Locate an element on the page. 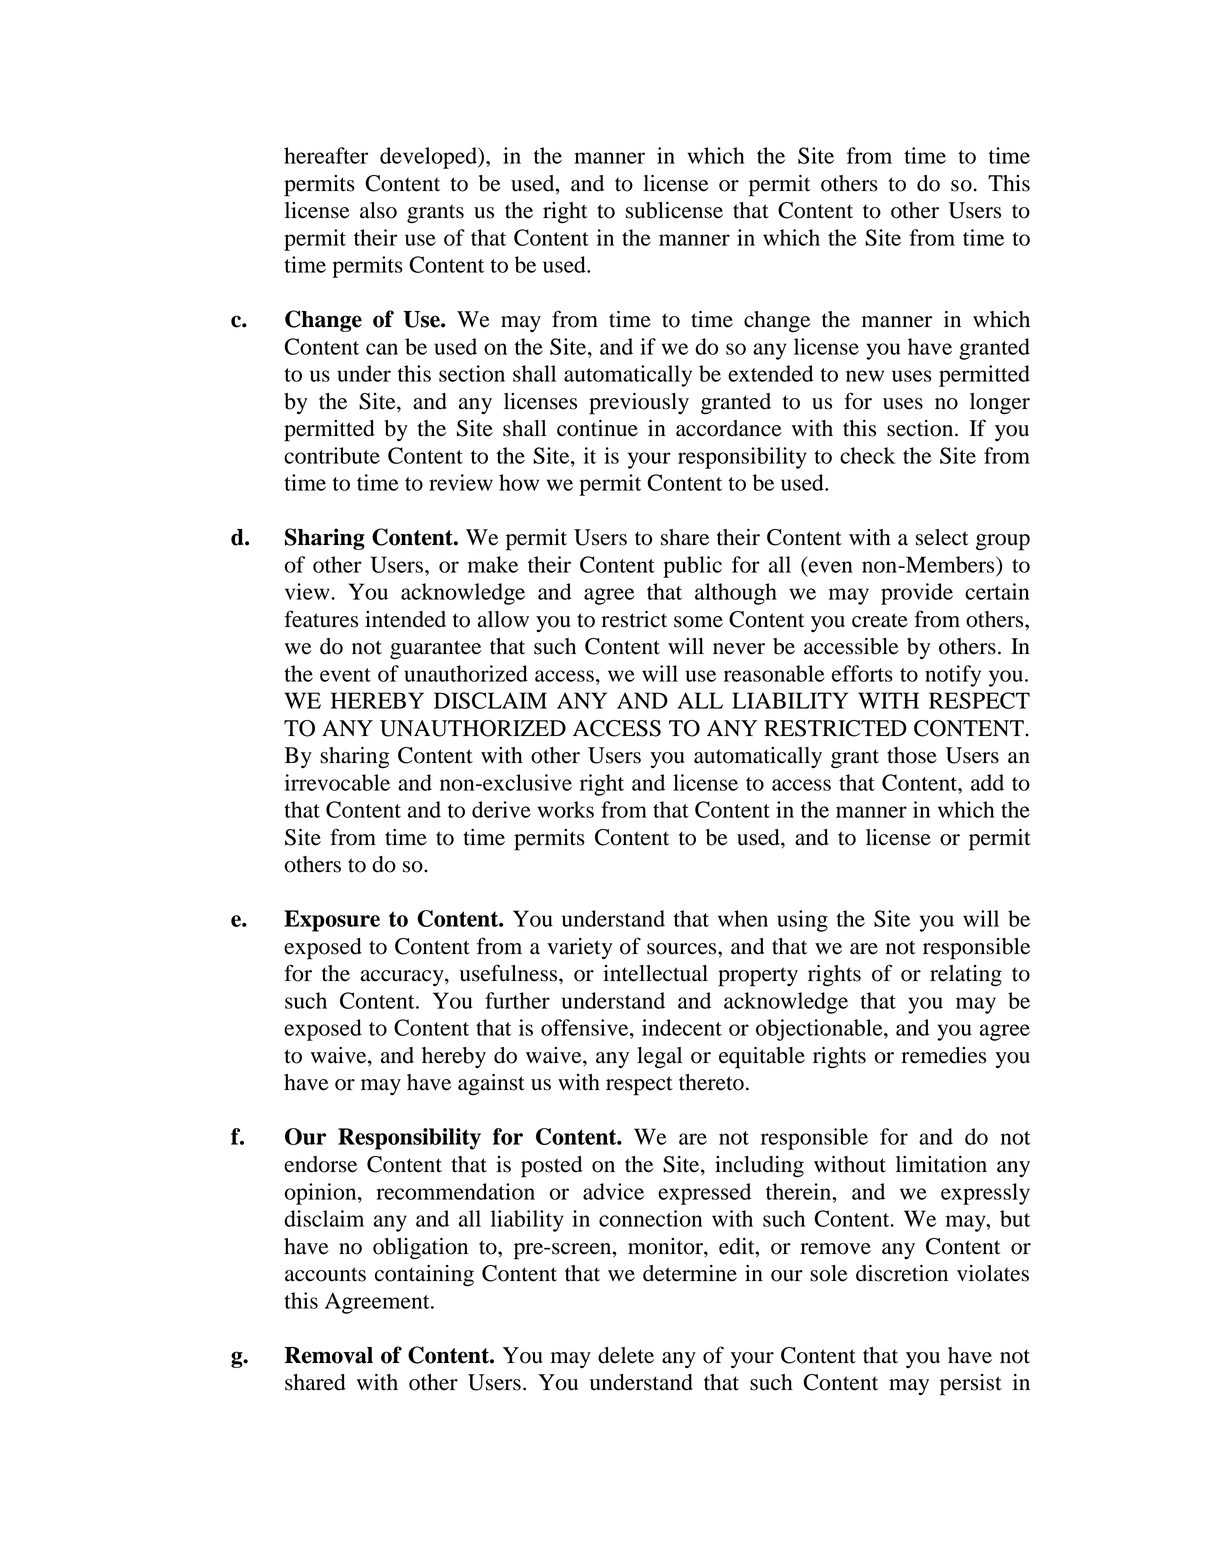 The width and height of the document is (1208, 1564). thereto is located at coordinates (711, 1082).
